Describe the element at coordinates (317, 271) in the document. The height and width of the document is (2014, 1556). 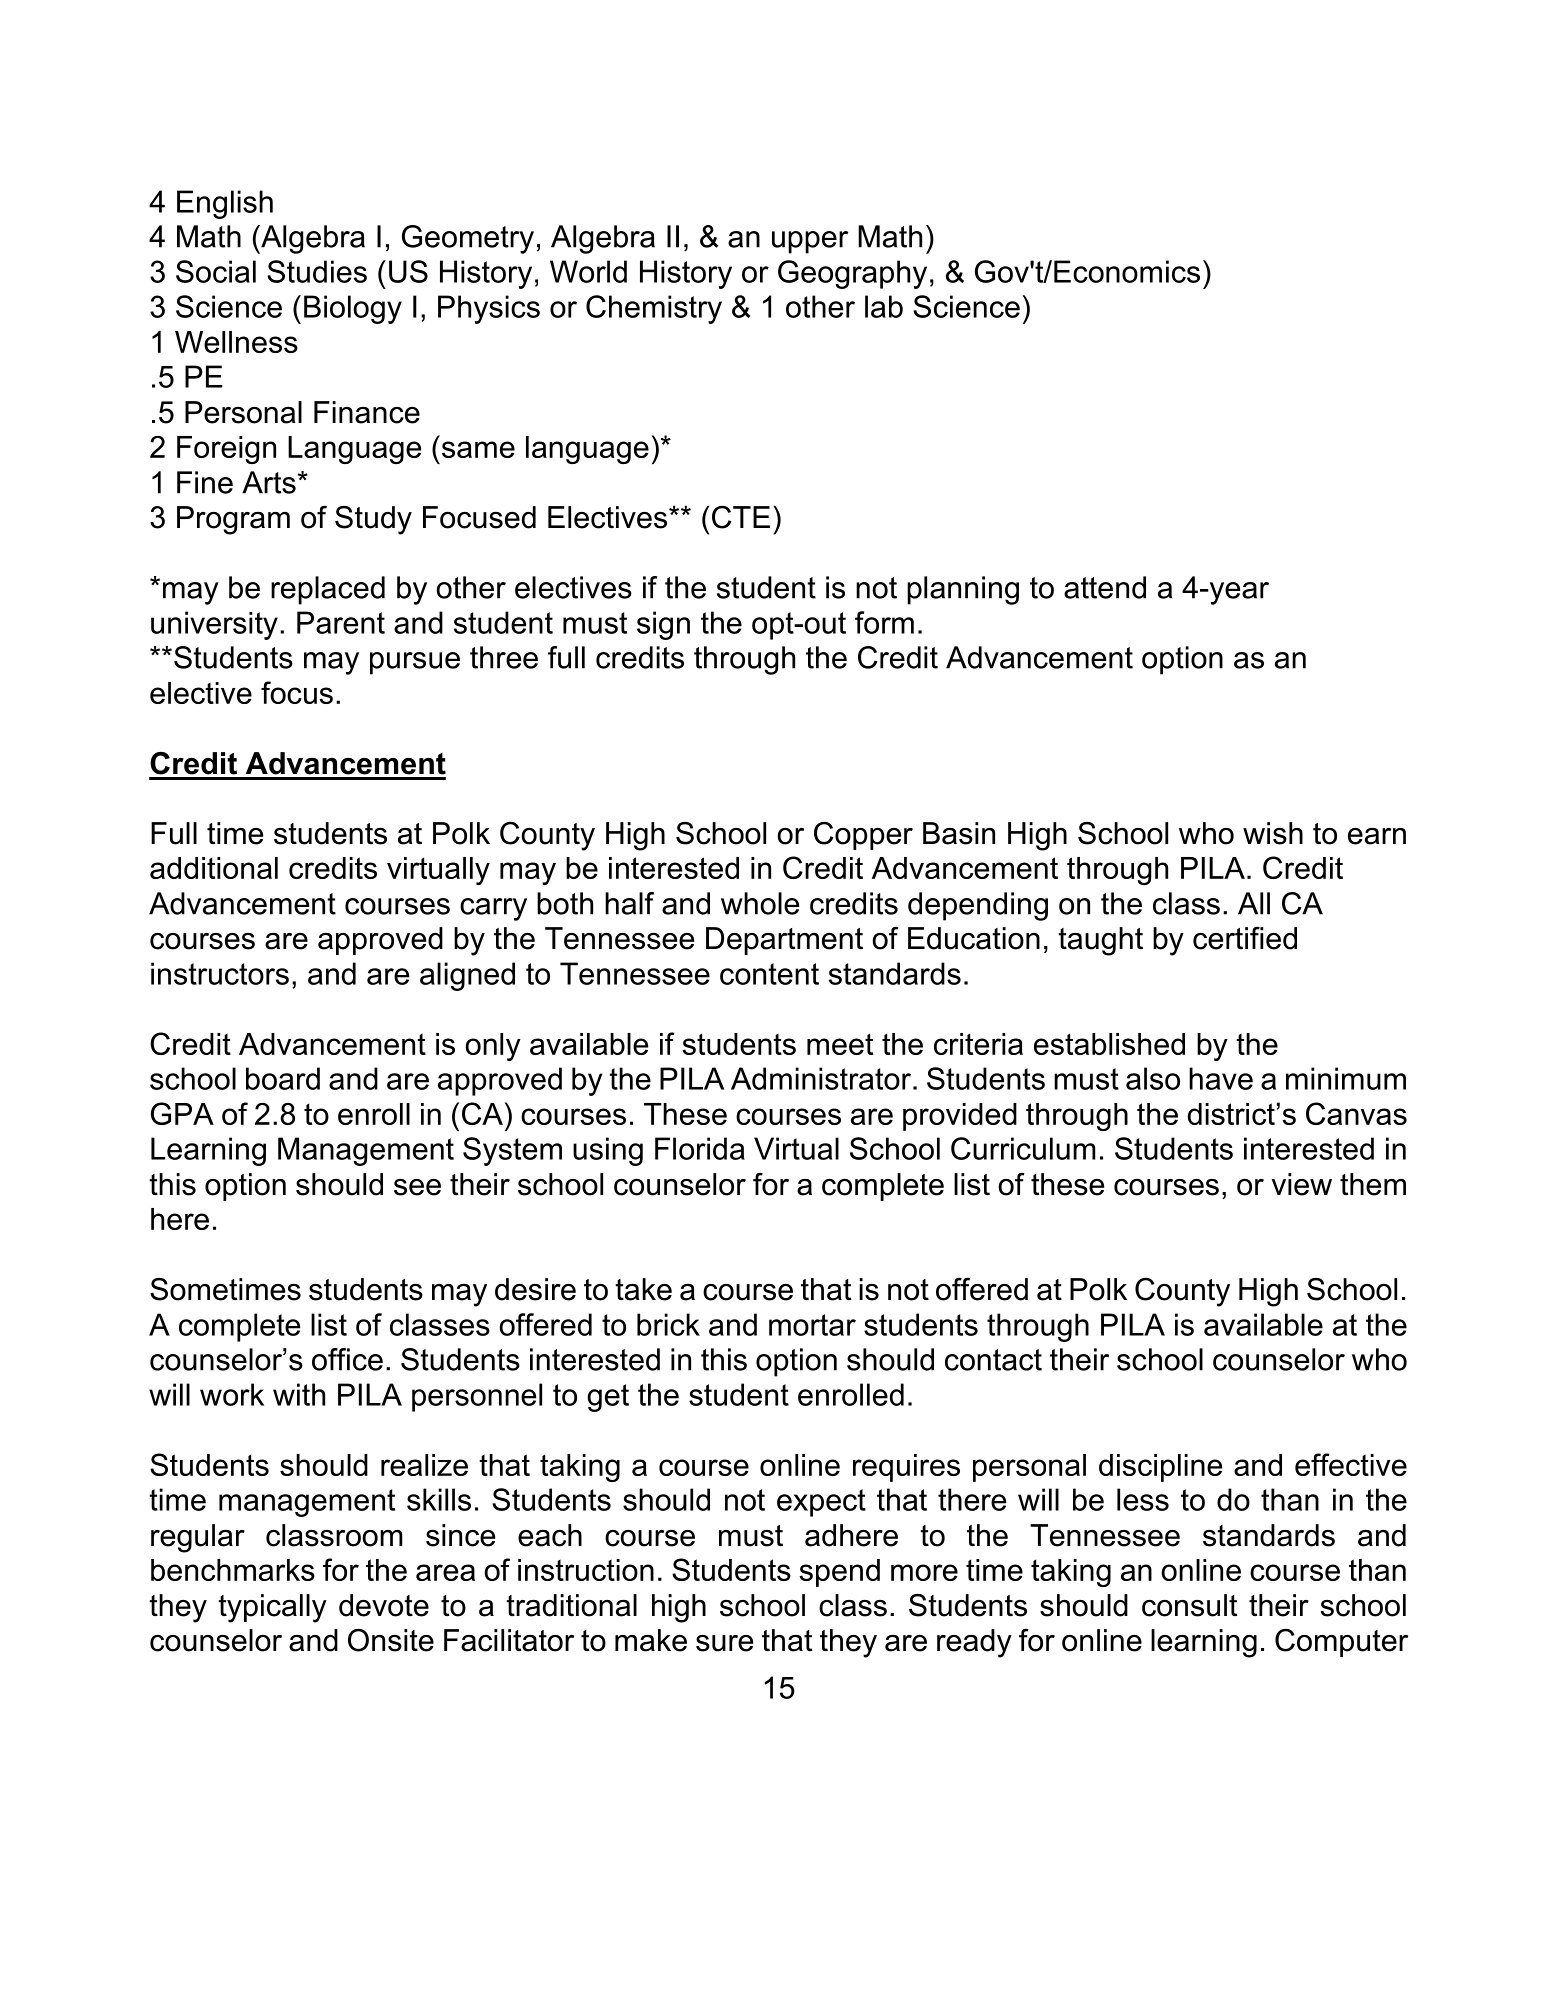
I see `Studies` at that location.
